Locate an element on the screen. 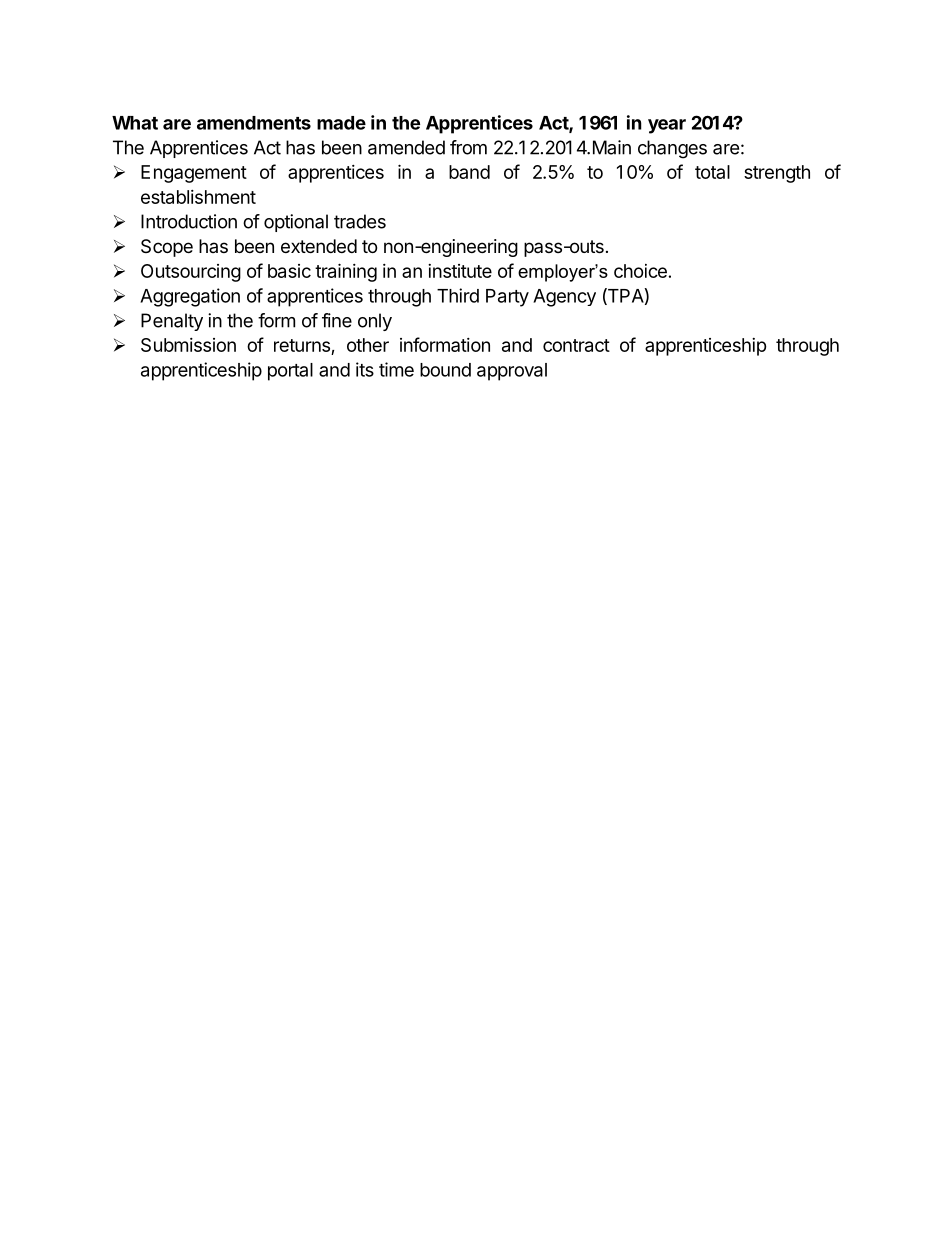 This screenshot has height=1233, width=952. choice is located at coordinates (640, 271).
